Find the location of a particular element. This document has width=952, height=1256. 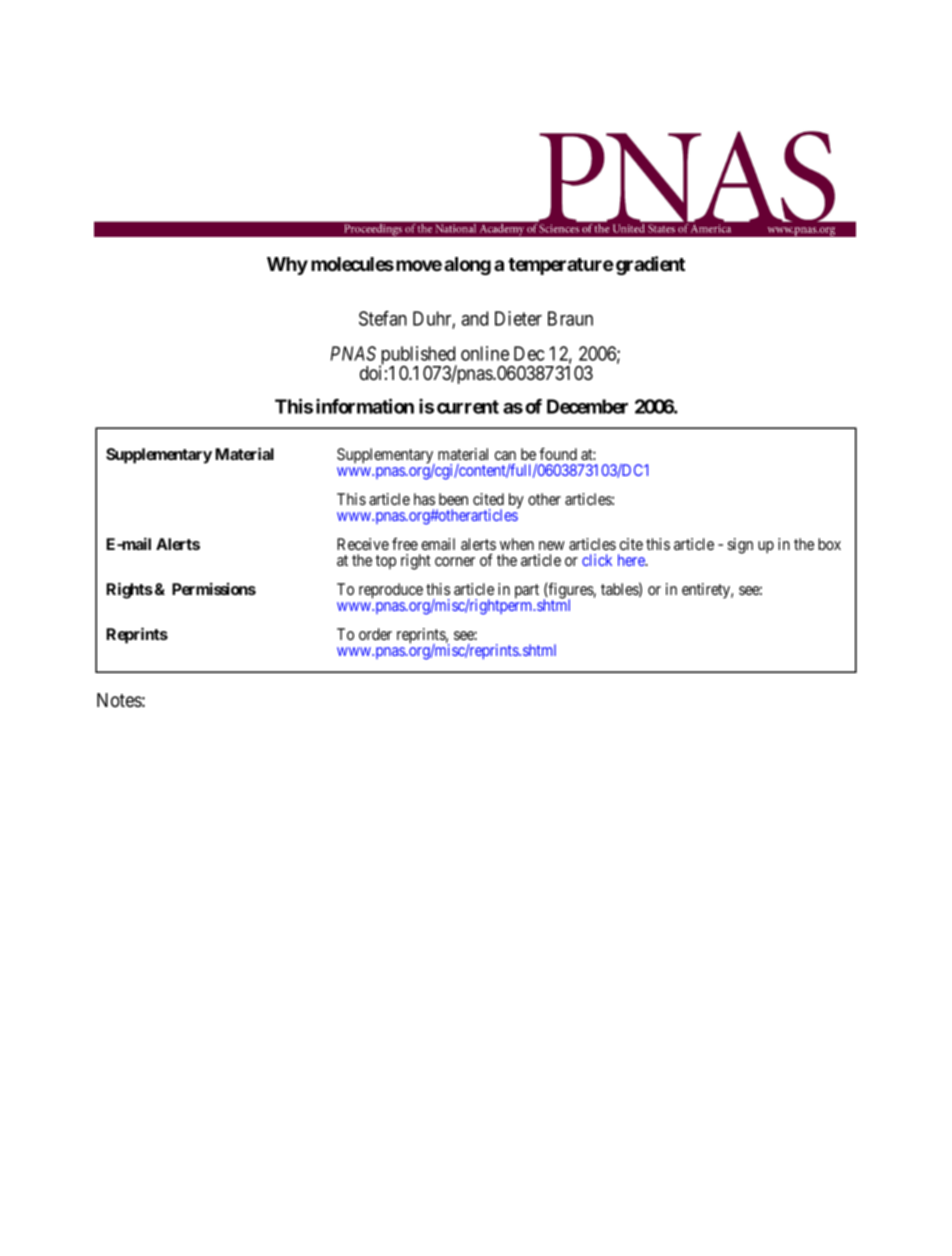

found is located at coordinates (558, 454).
